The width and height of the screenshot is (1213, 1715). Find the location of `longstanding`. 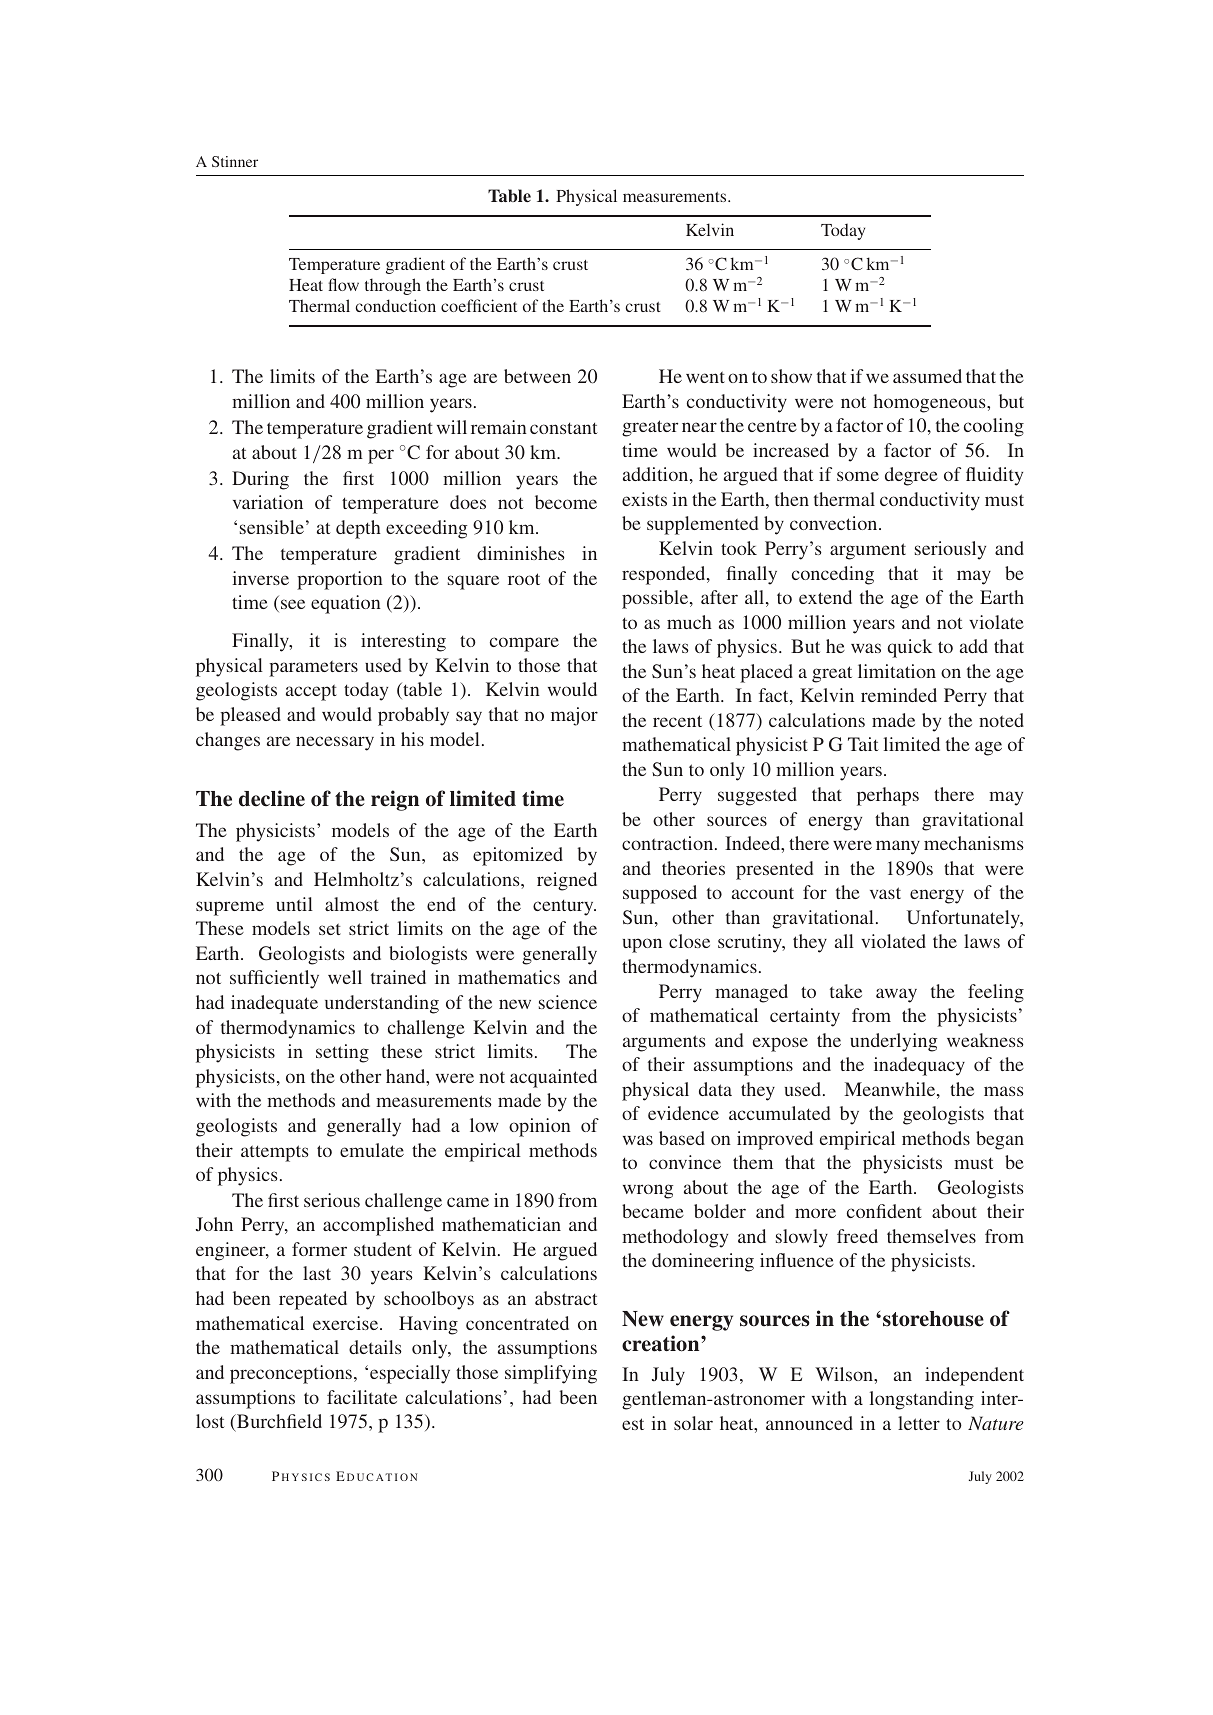

longstanding is located at coordinates (922, 1400).
